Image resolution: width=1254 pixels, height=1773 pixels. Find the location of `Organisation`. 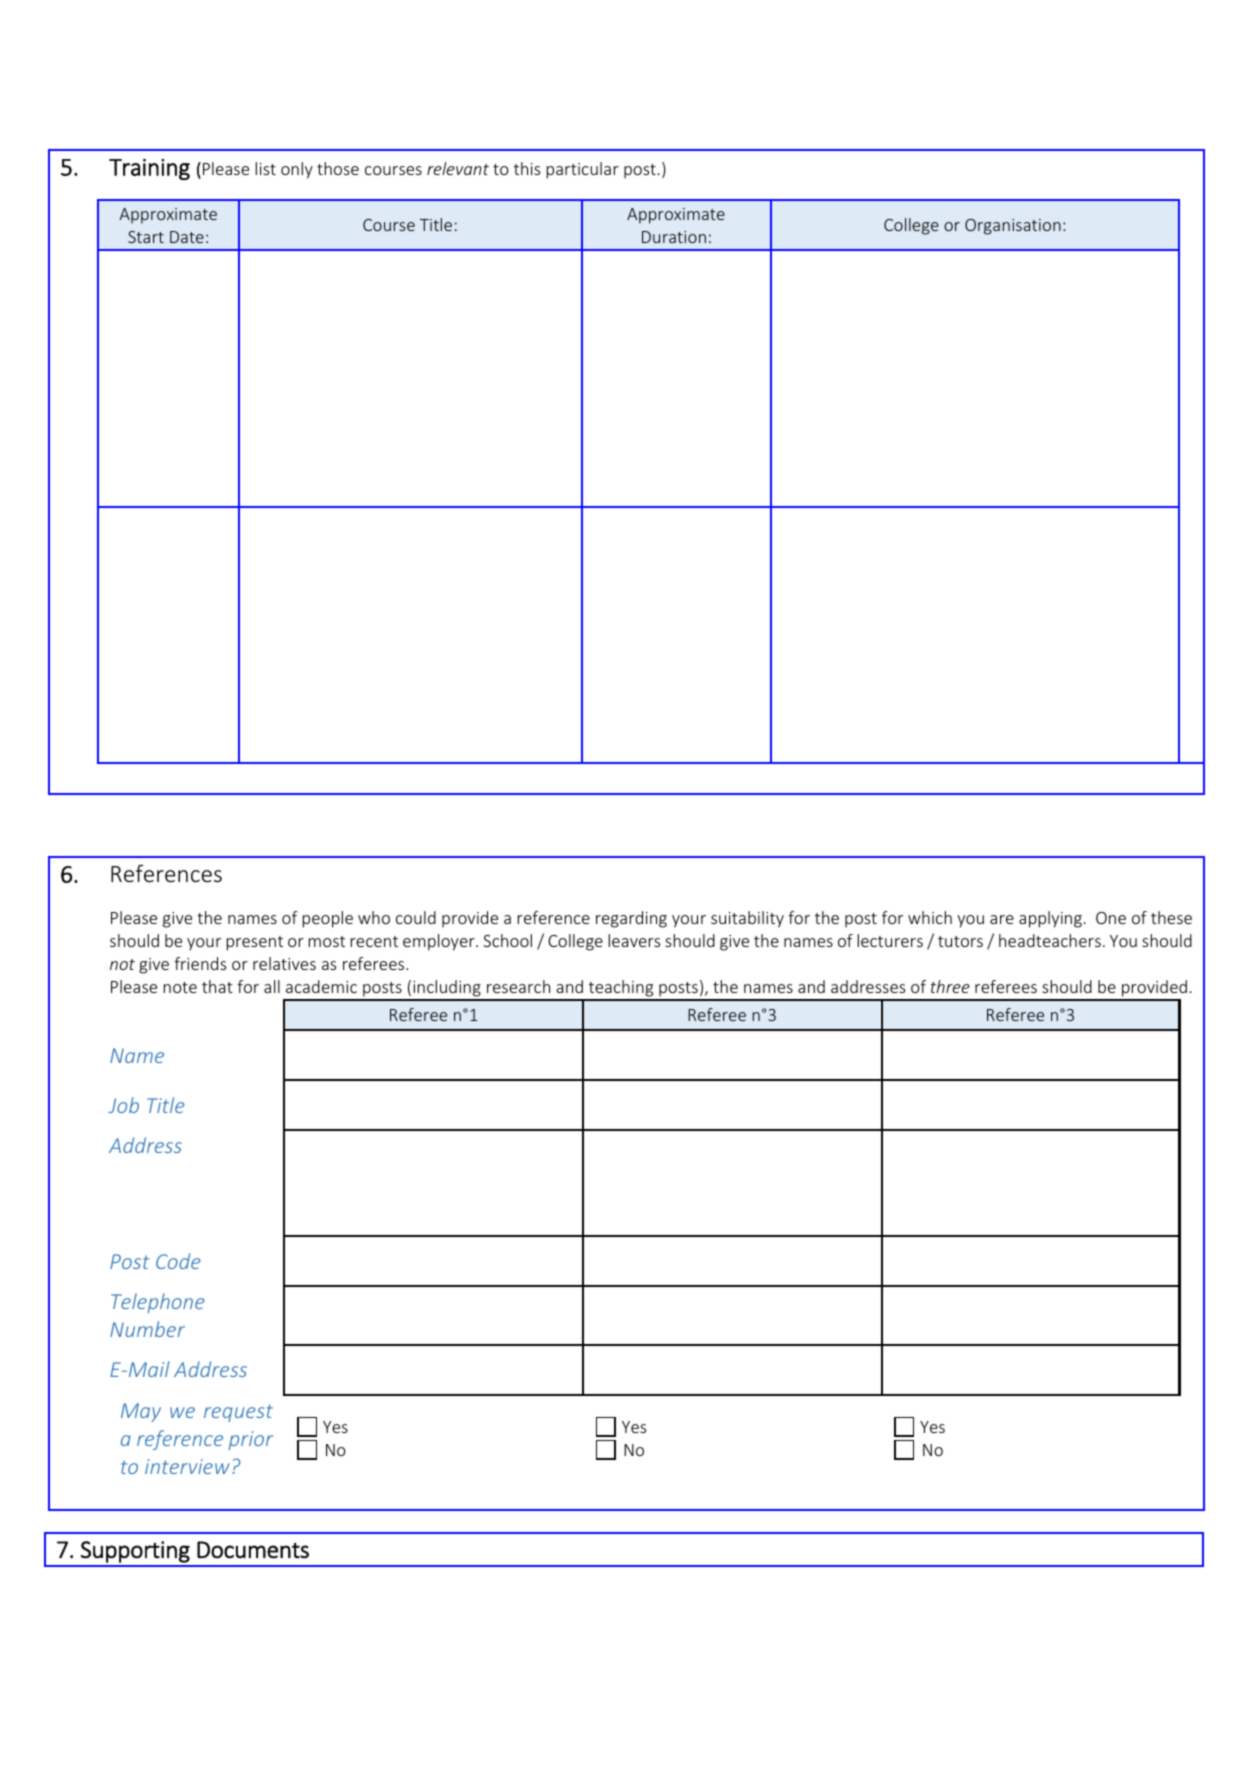

Organisation is located at coordinates (1013, 227).
